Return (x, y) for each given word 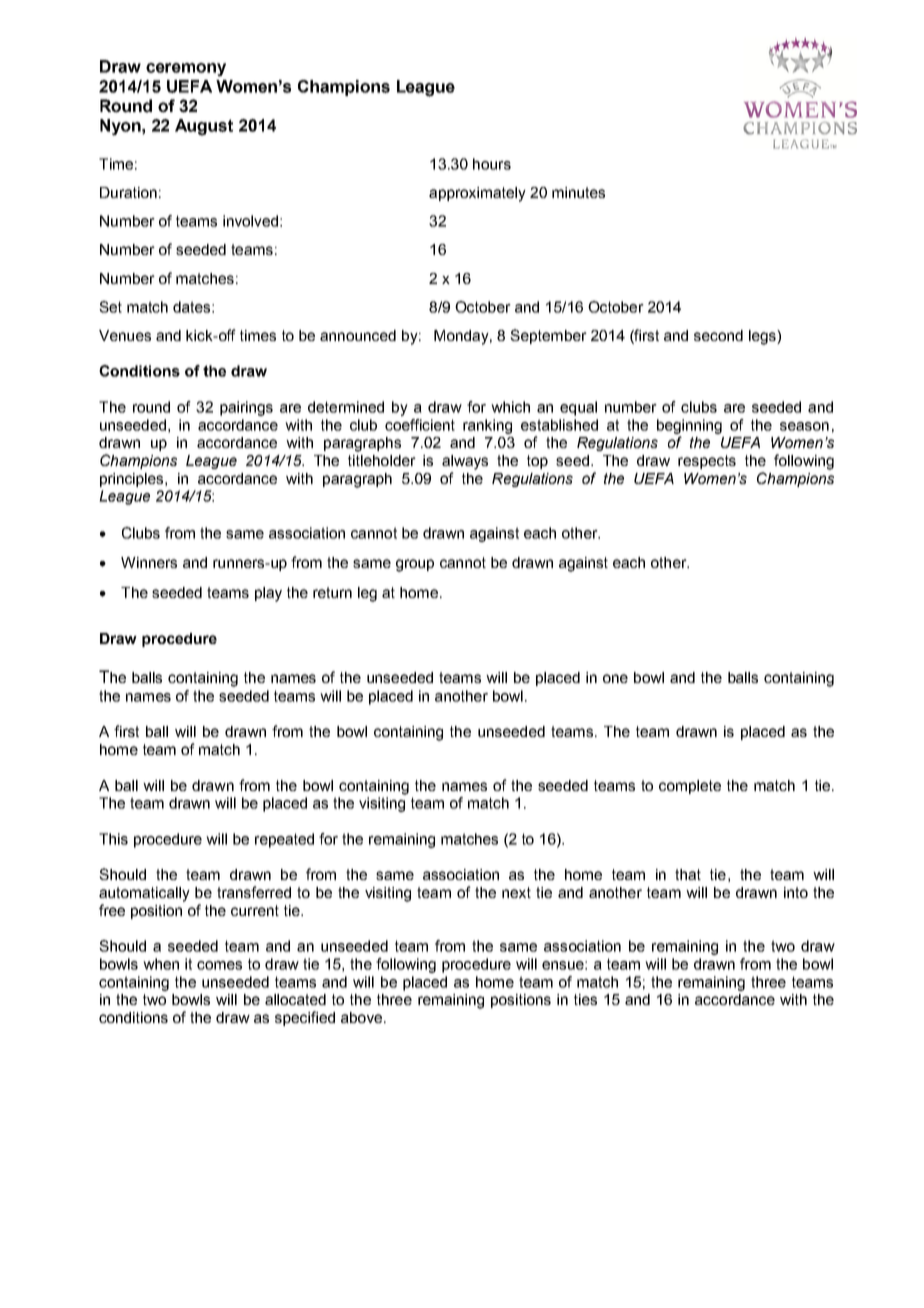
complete (690, 787)
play (268, 594)
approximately (477, 194)
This (113, 839)
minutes (578, 192)
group (415, 565)
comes (219, 965)
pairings (246, 408)
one (615, 678)
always (465, 462)
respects (707, 462)
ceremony (186, 70)
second (718, 335)
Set (110, 307)
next (516, 892)
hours (492, 164)
